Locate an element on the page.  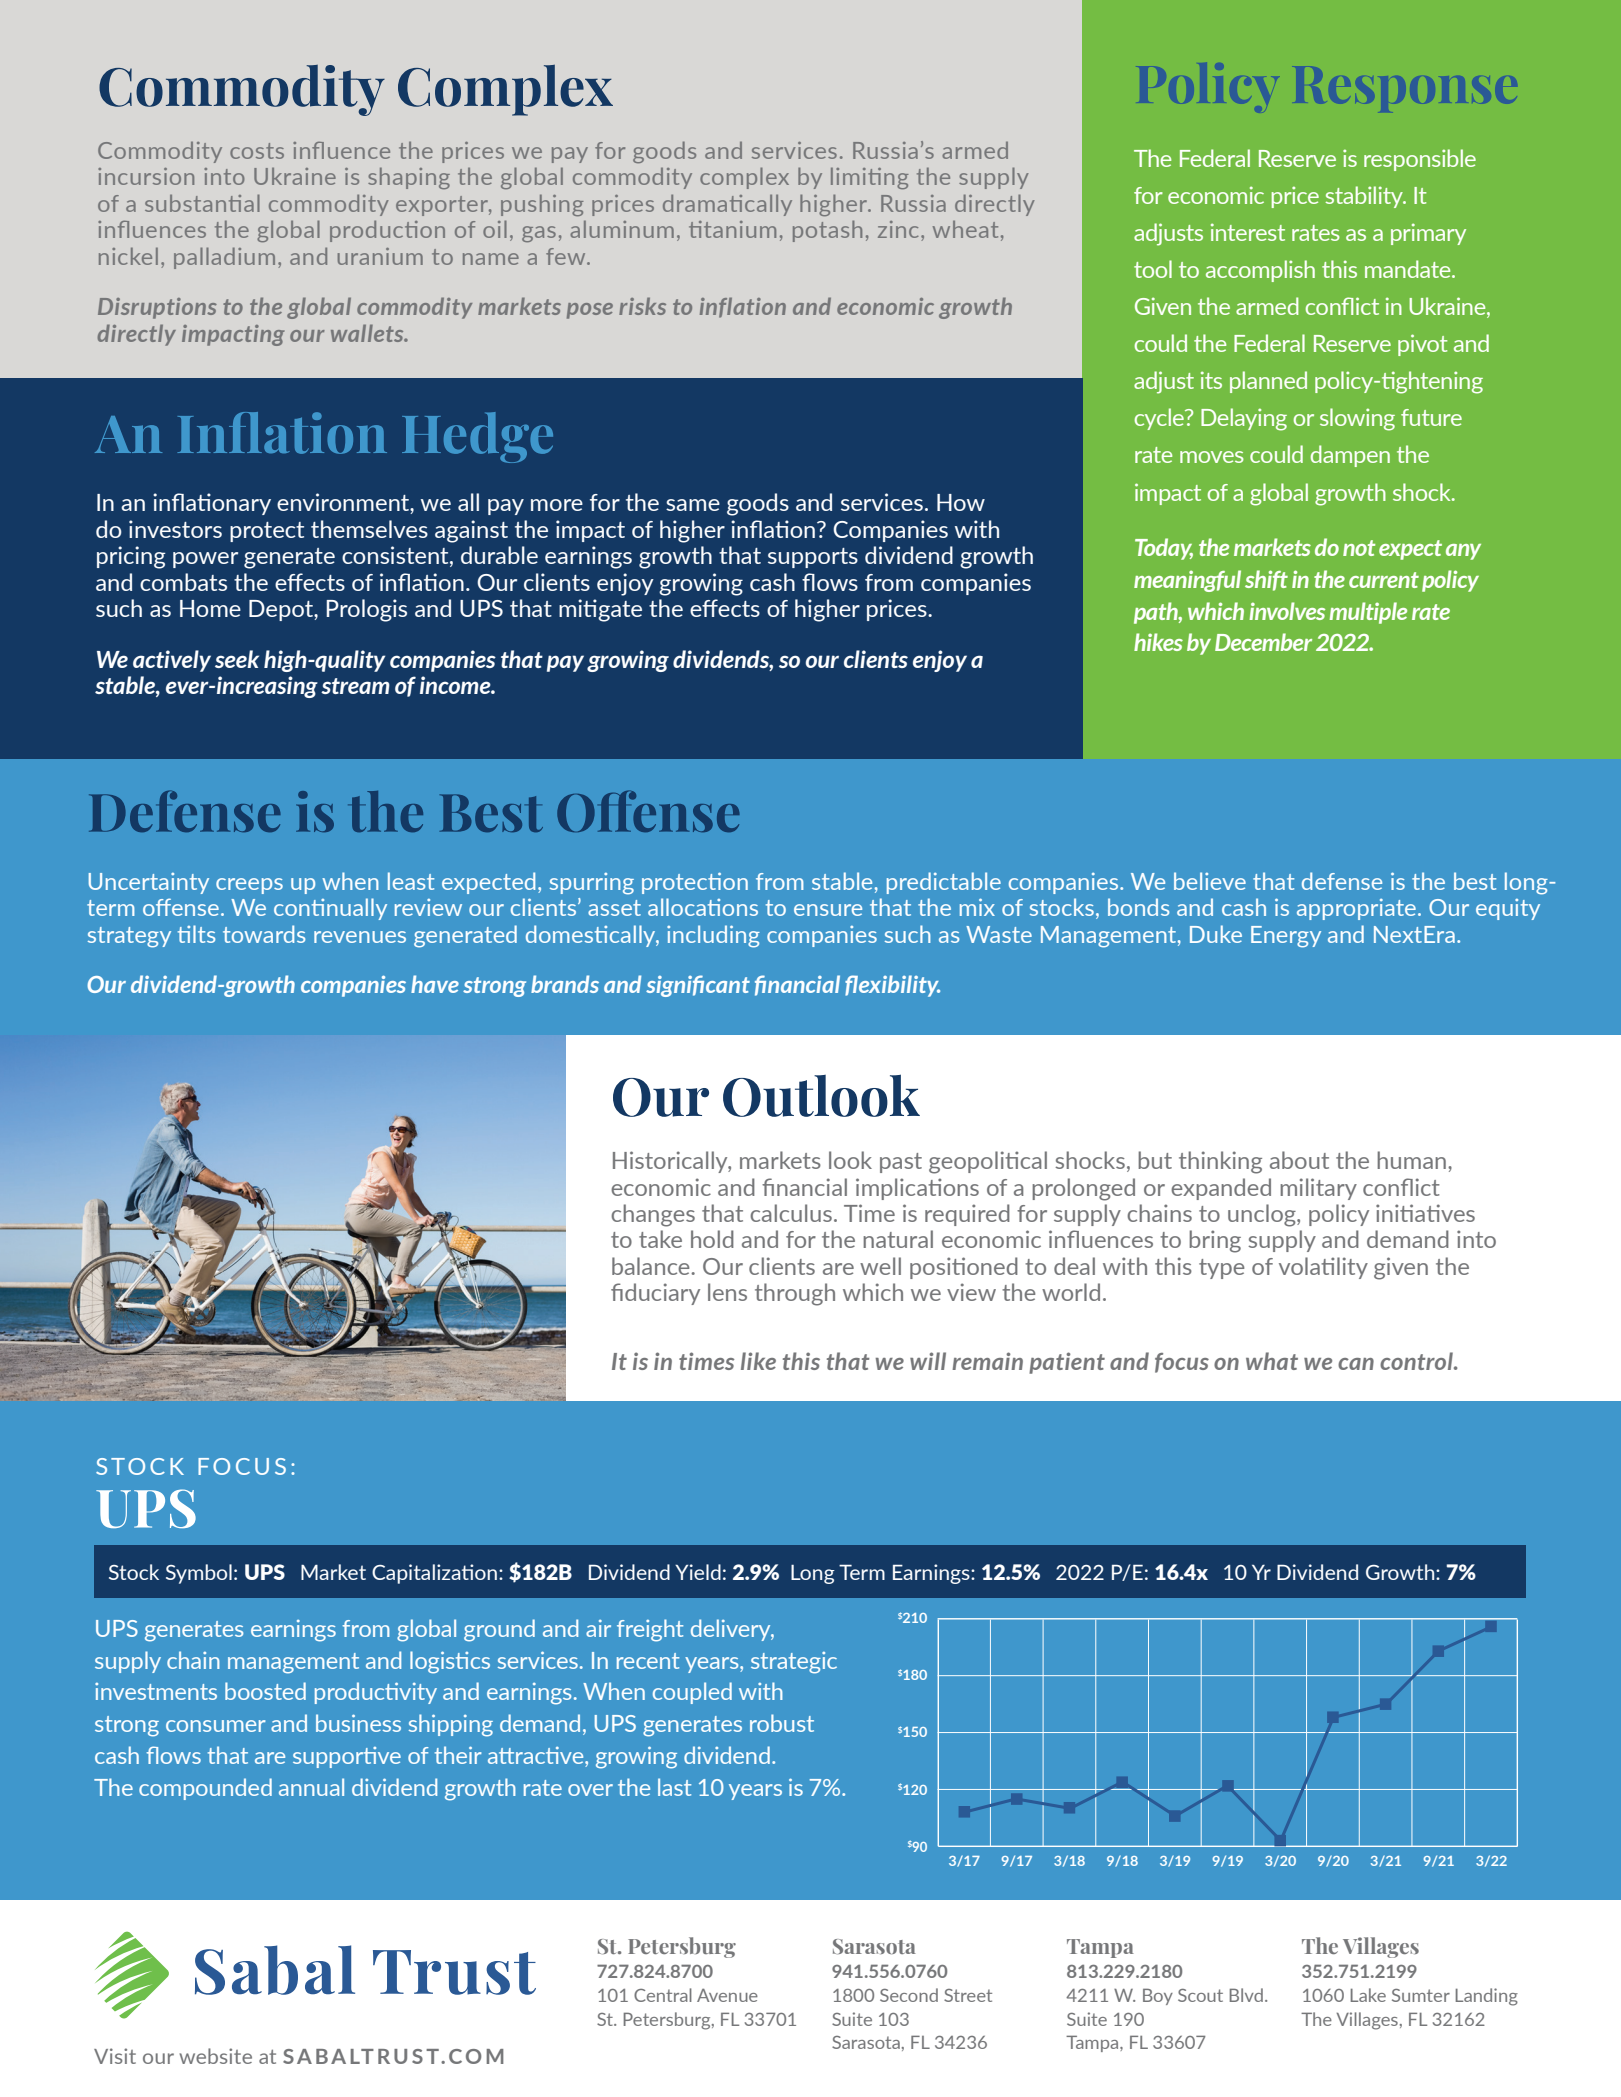
Lake is located at coordinates (1368, 1995).
